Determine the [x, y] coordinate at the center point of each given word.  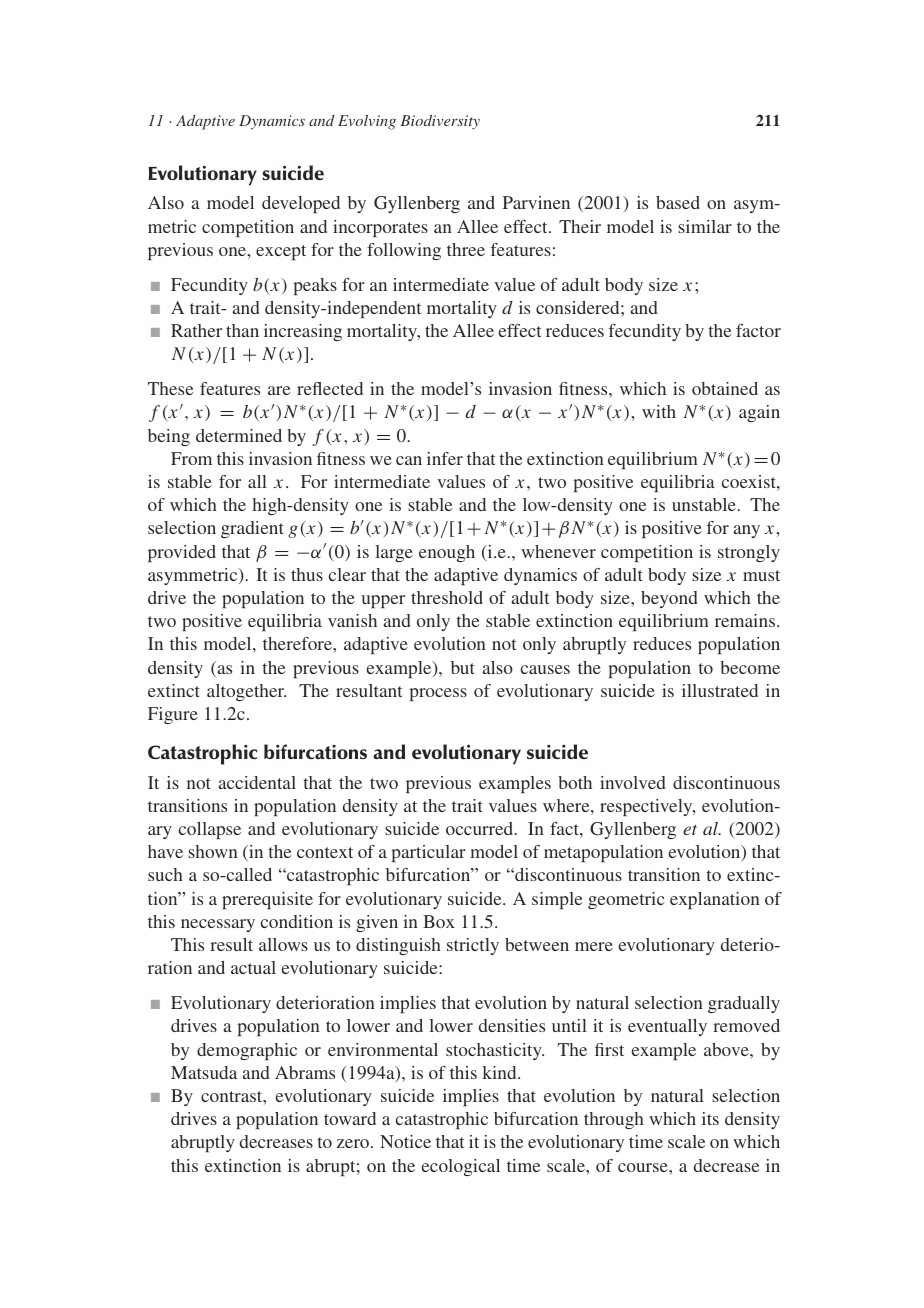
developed [301, 204]
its [710, 1118]
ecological [461, 1167]
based [678, 202]
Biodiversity [440, 122]
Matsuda [204, 1072]
